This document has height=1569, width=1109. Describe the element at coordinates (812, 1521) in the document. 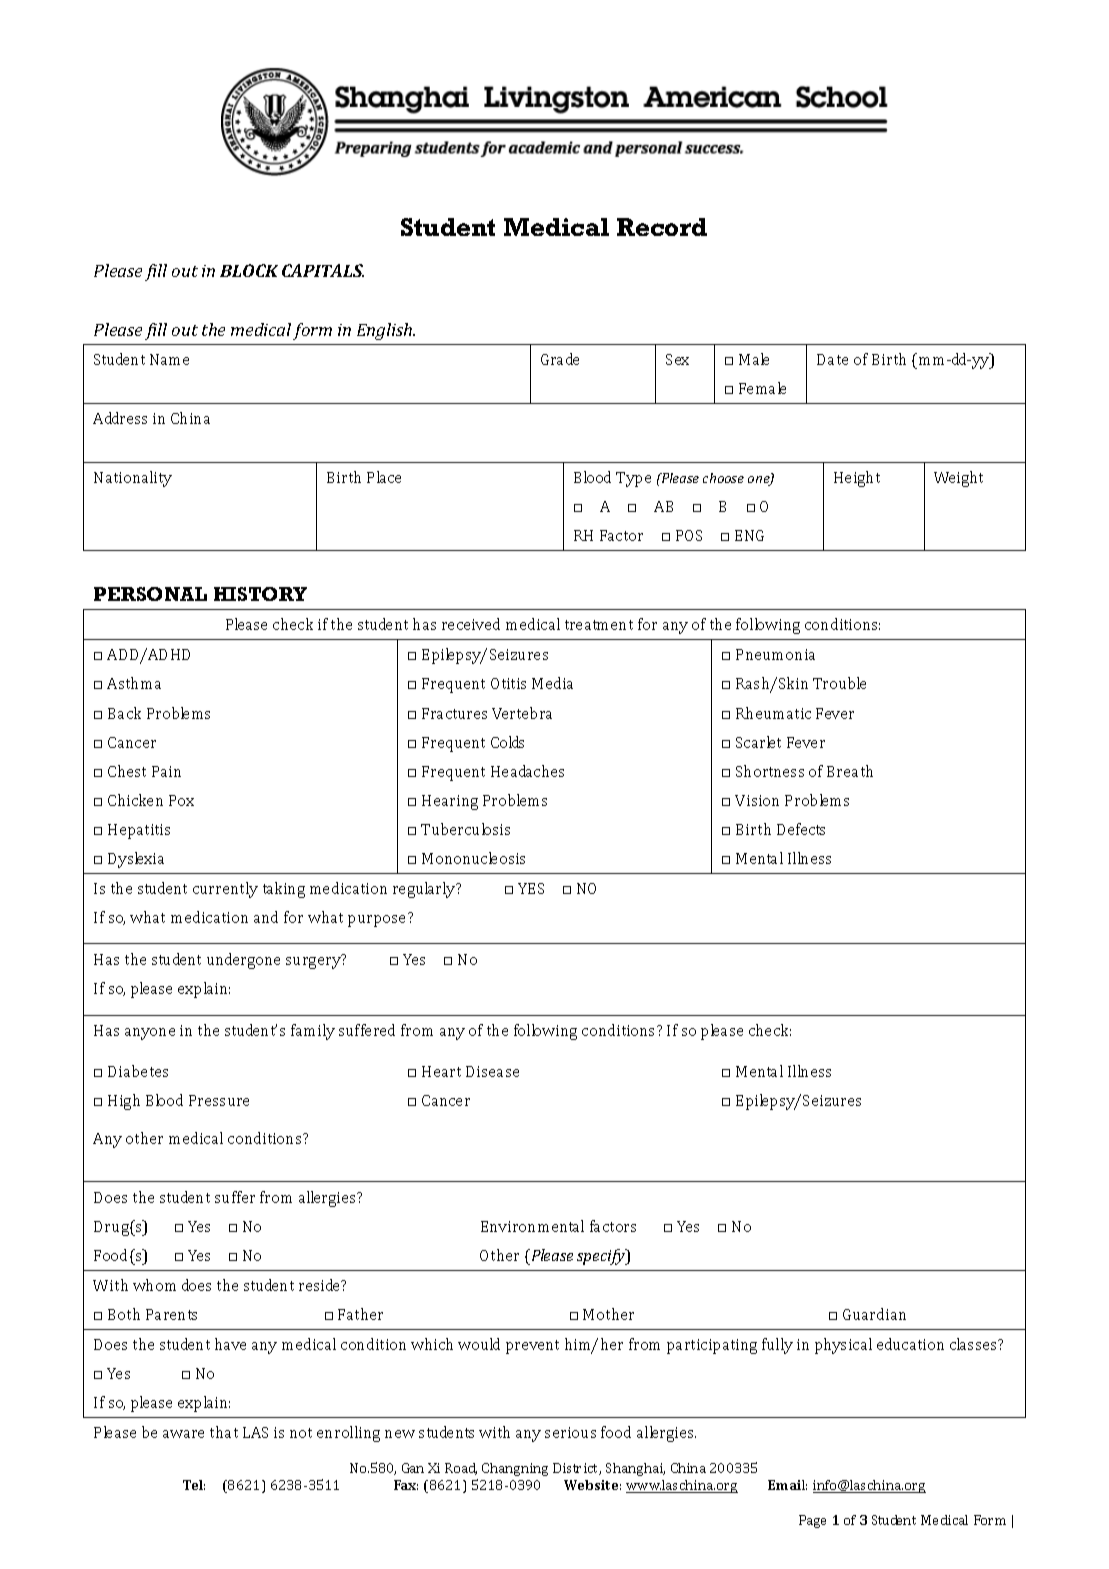

I see `Page` at that location.
